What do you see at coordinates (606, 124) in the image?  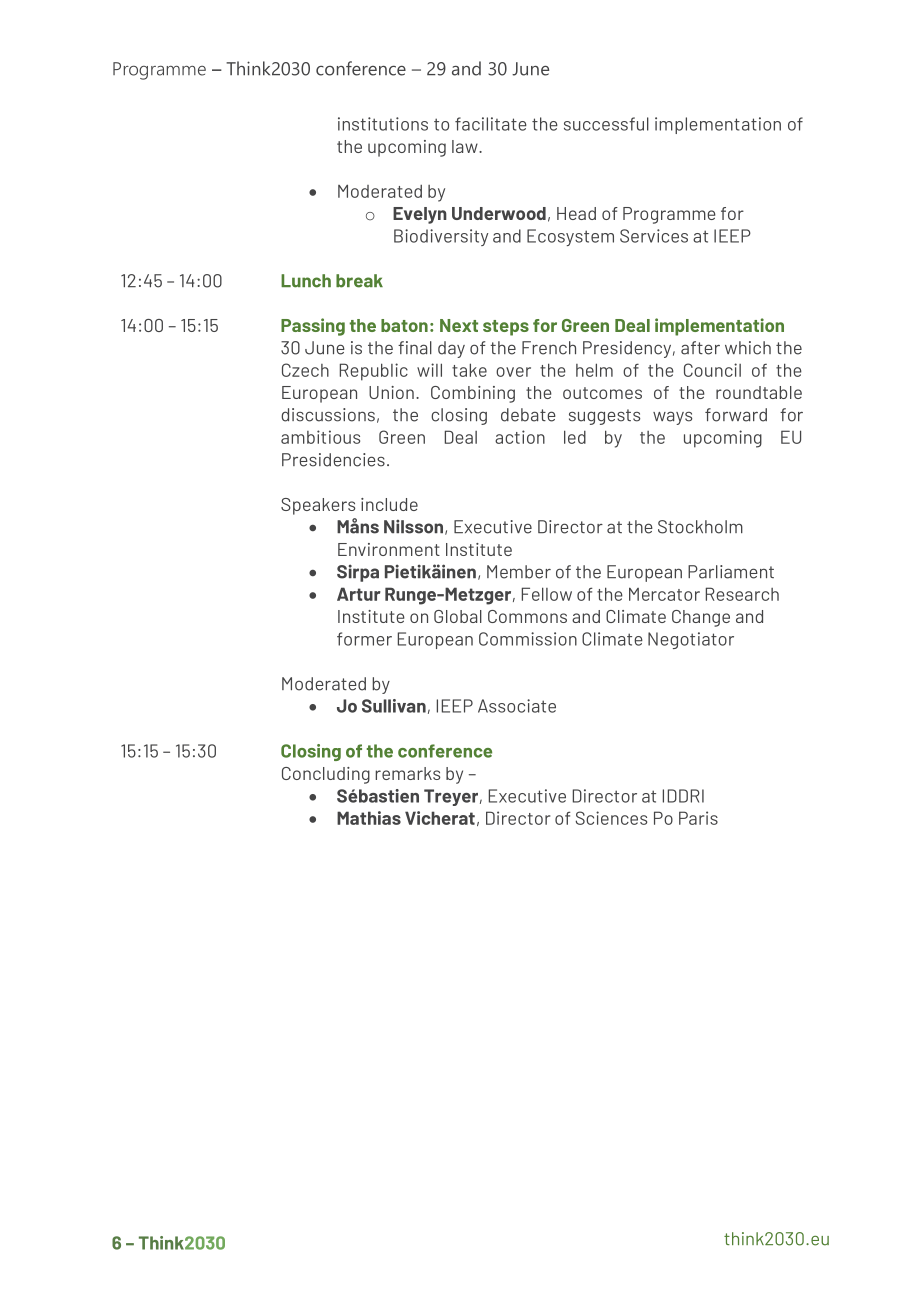 I see `successful` at bounding box center [606, 124].
